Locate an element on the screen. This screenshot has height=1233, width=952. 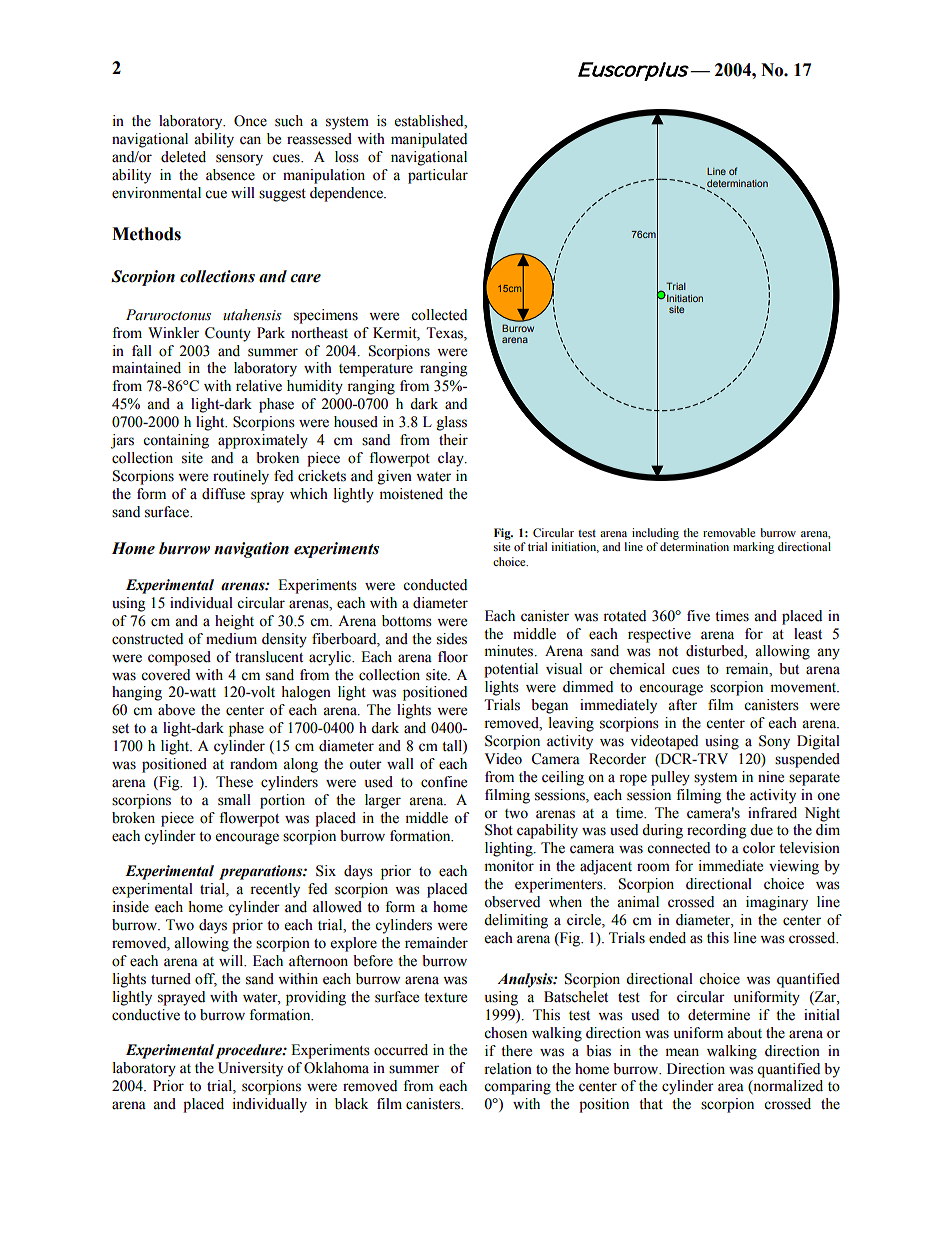
removable is located at coordinates (729, 532).
